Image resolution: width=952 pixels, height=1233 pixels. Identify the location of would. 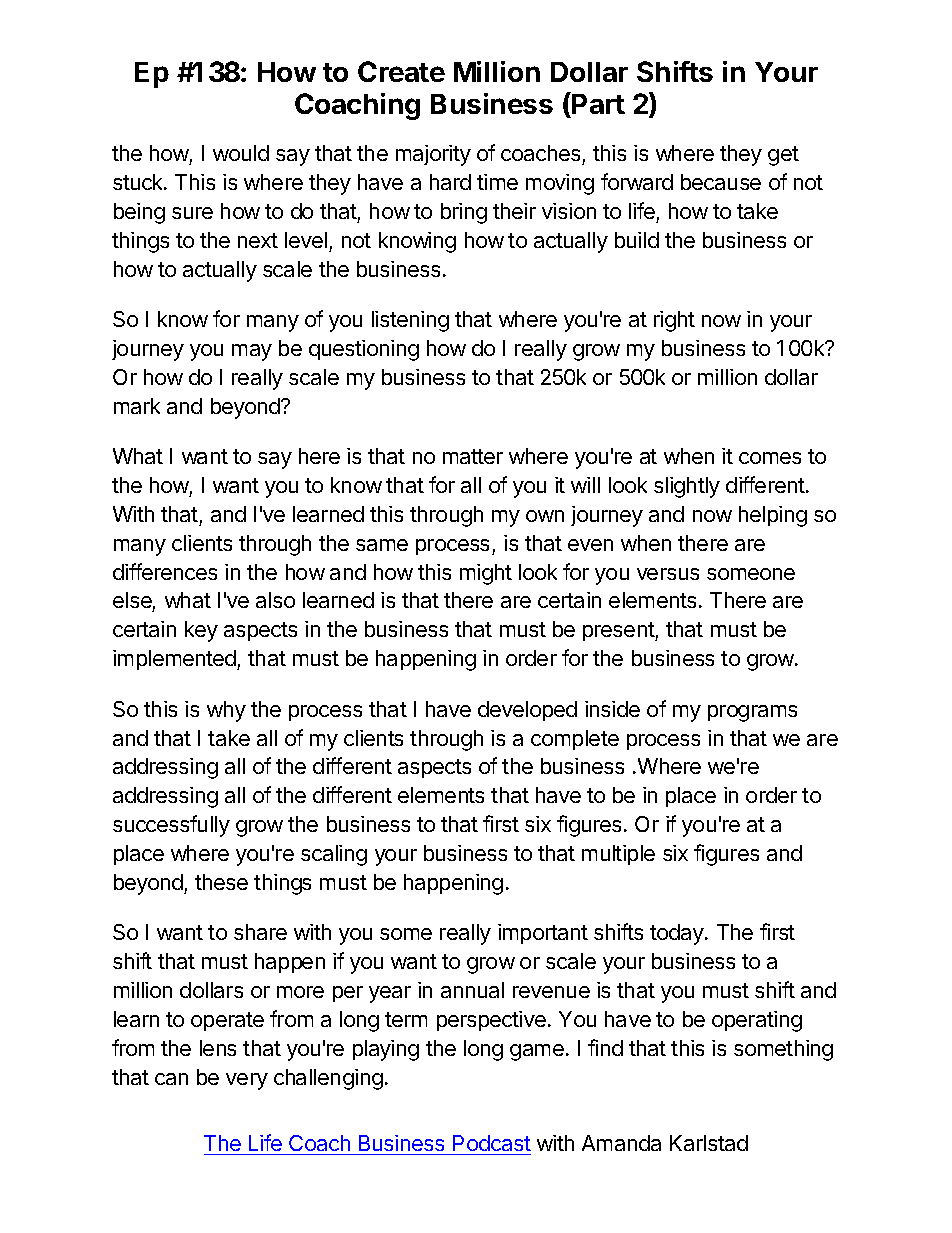
(241, 153).
